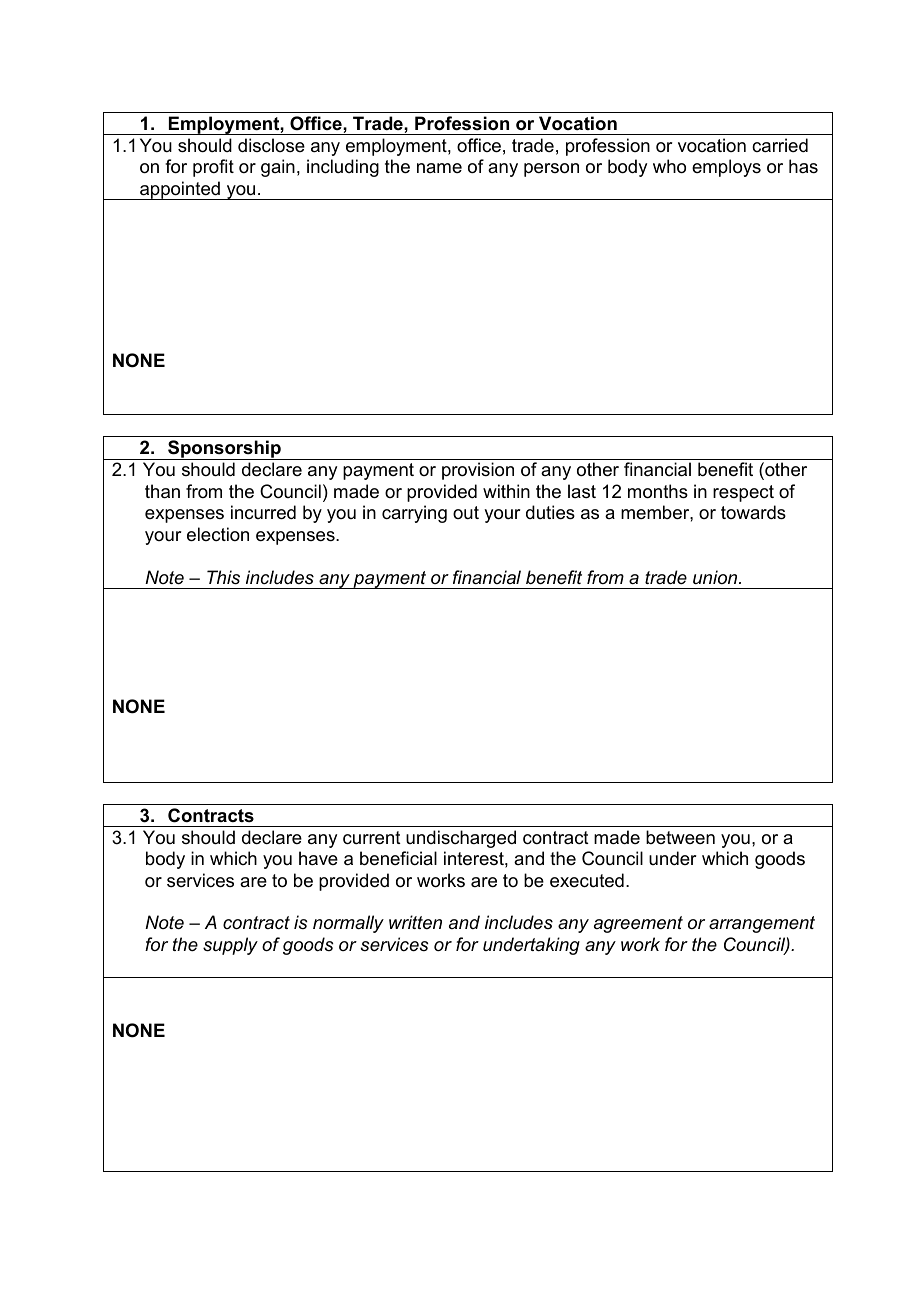  Describe the element at coordinates (230, 946) in the screenshot. I see `supply` at that location.
